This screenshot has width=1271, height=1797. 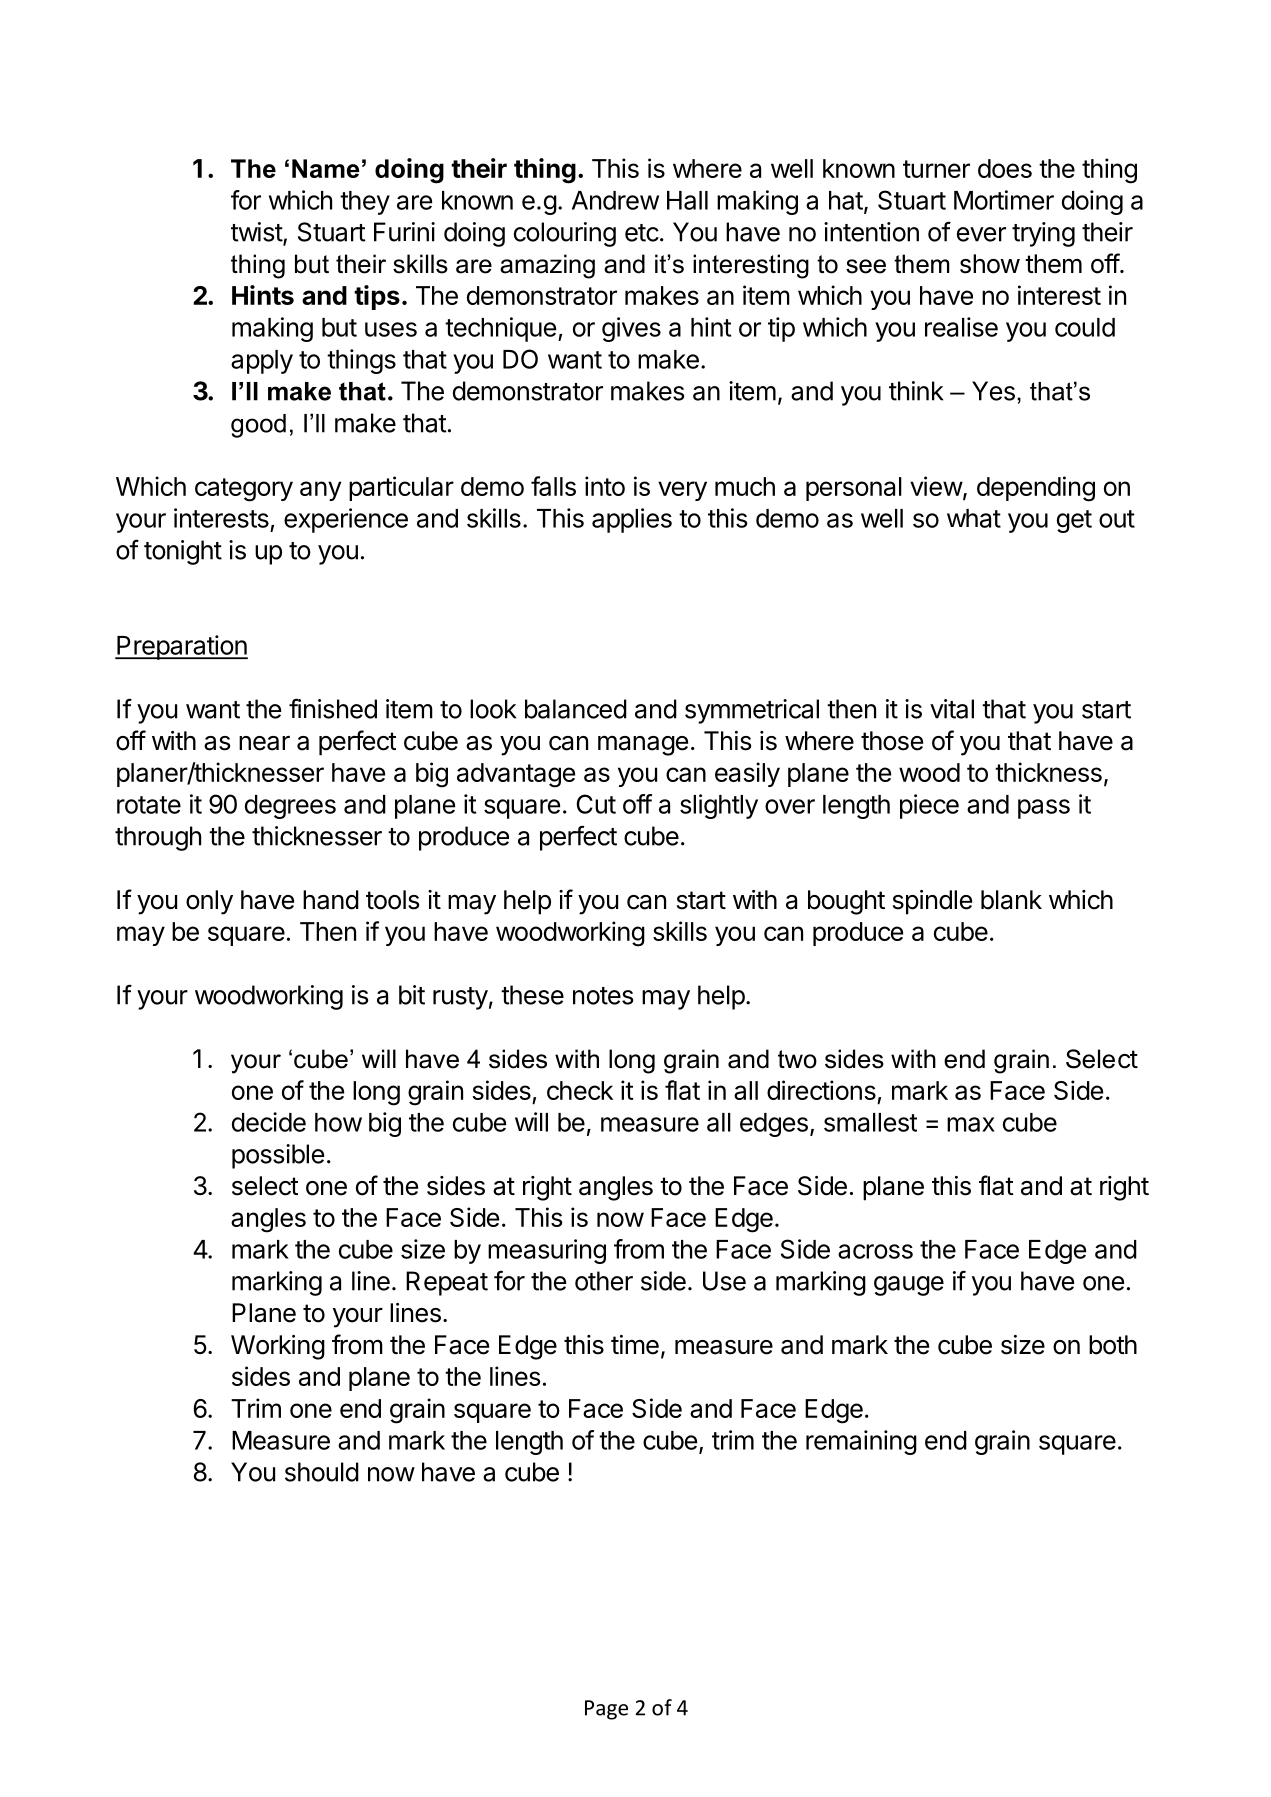 I want to click on etc, so click(x=642, y=233).
